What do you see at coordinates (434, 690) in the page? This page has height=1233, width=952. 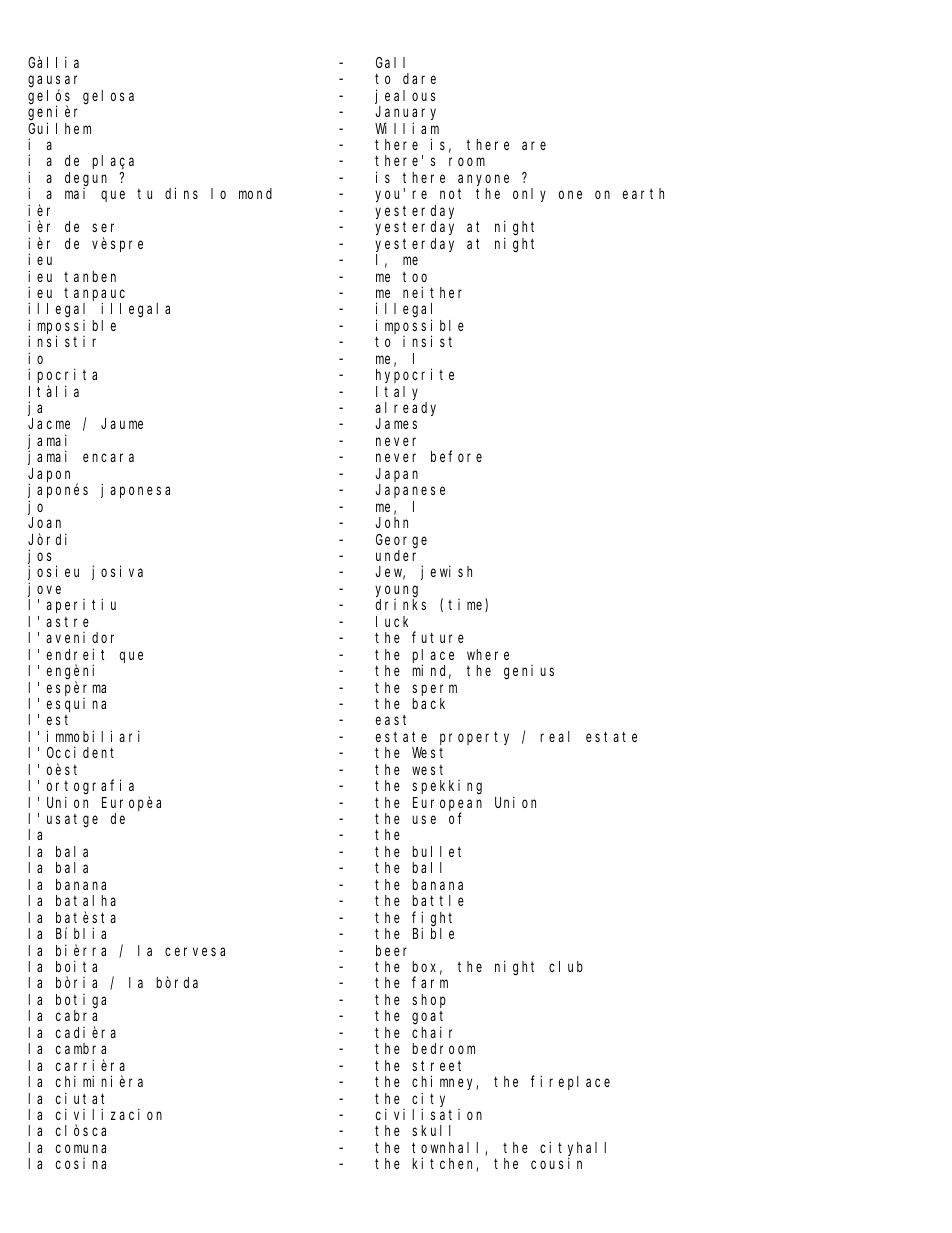 I see `sperm` at bounding box center [434, 690].
